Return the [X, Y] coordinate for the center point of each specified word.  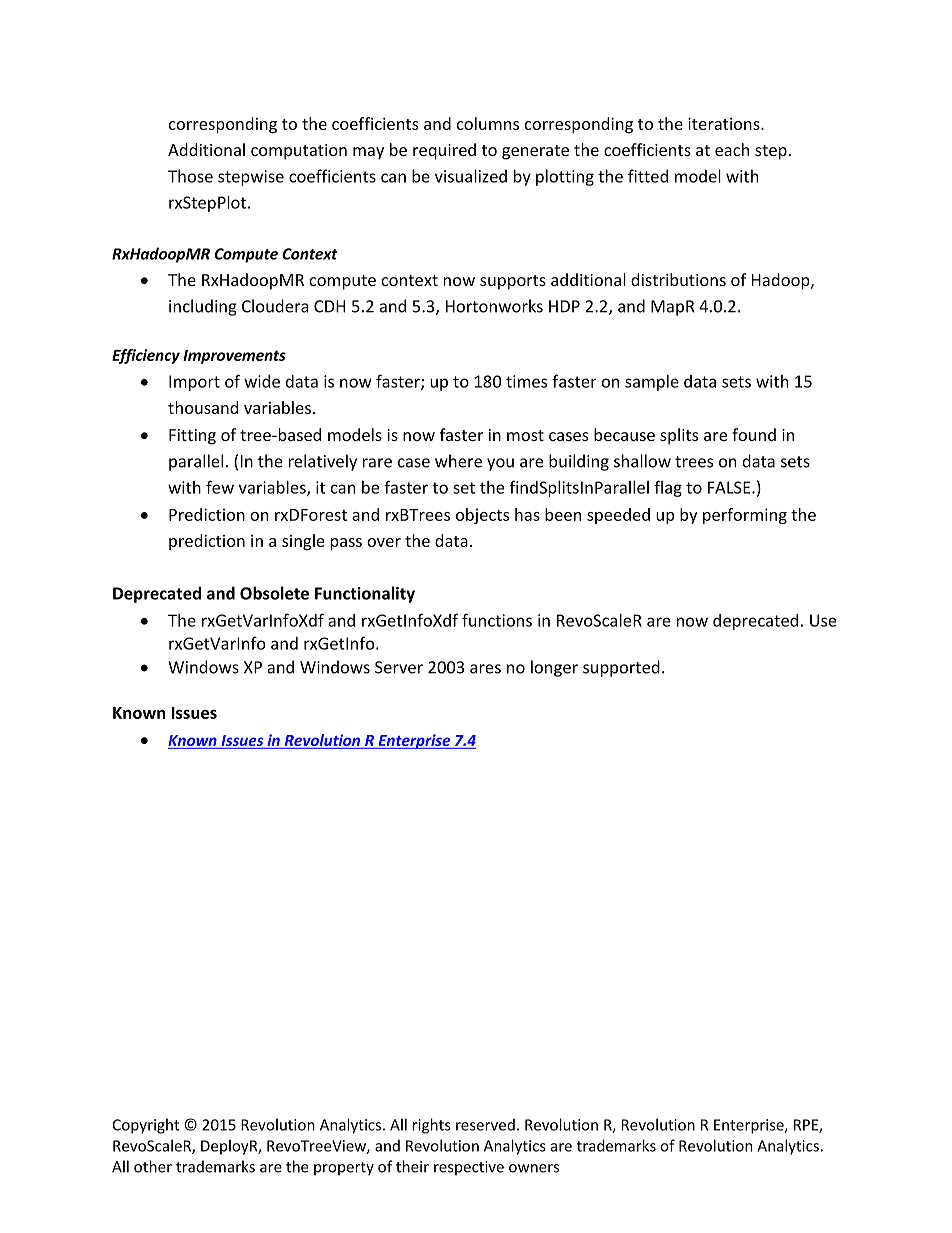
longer [554, 668]
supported [621, 668]
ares [485, 669]
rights [432, 1126]
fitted [648, 176]
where [458, 461]
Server [399, 667]
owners [534, 1168]
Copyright [146, 1126]
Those [190, 176]
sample [652, 383]
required [444, 151]
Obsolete [274, 593]
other [153, 1166]
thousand [203, 407]
